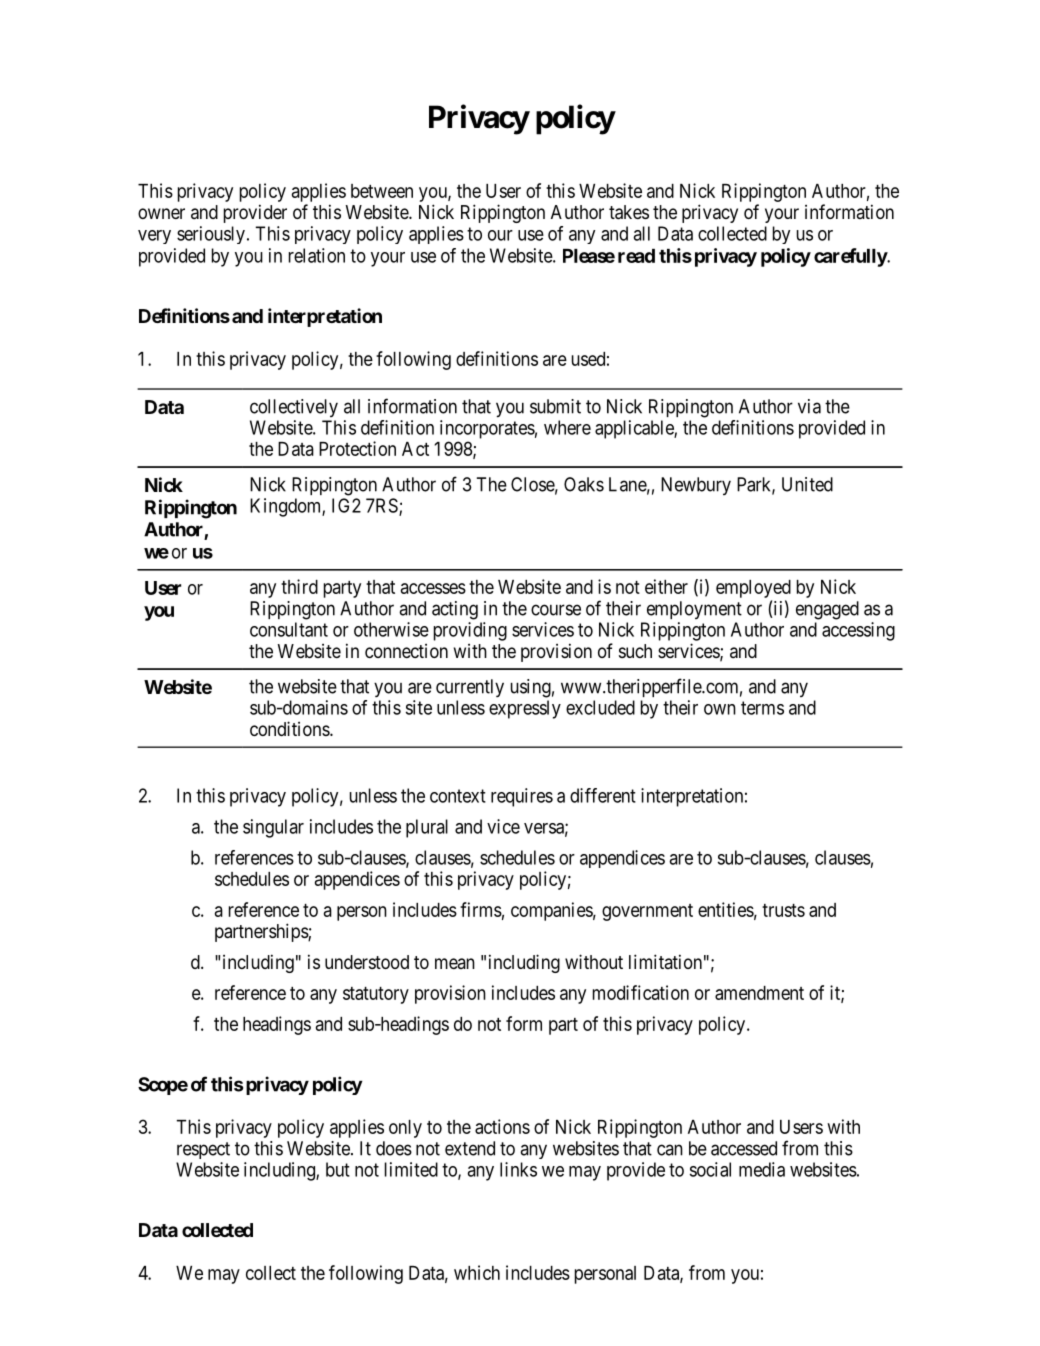 Image resolution: width=1040 pixels, height=1346 pixels. Describe the element at coordinates (273, 828) in the screenshot. I see `singular` at that location.
